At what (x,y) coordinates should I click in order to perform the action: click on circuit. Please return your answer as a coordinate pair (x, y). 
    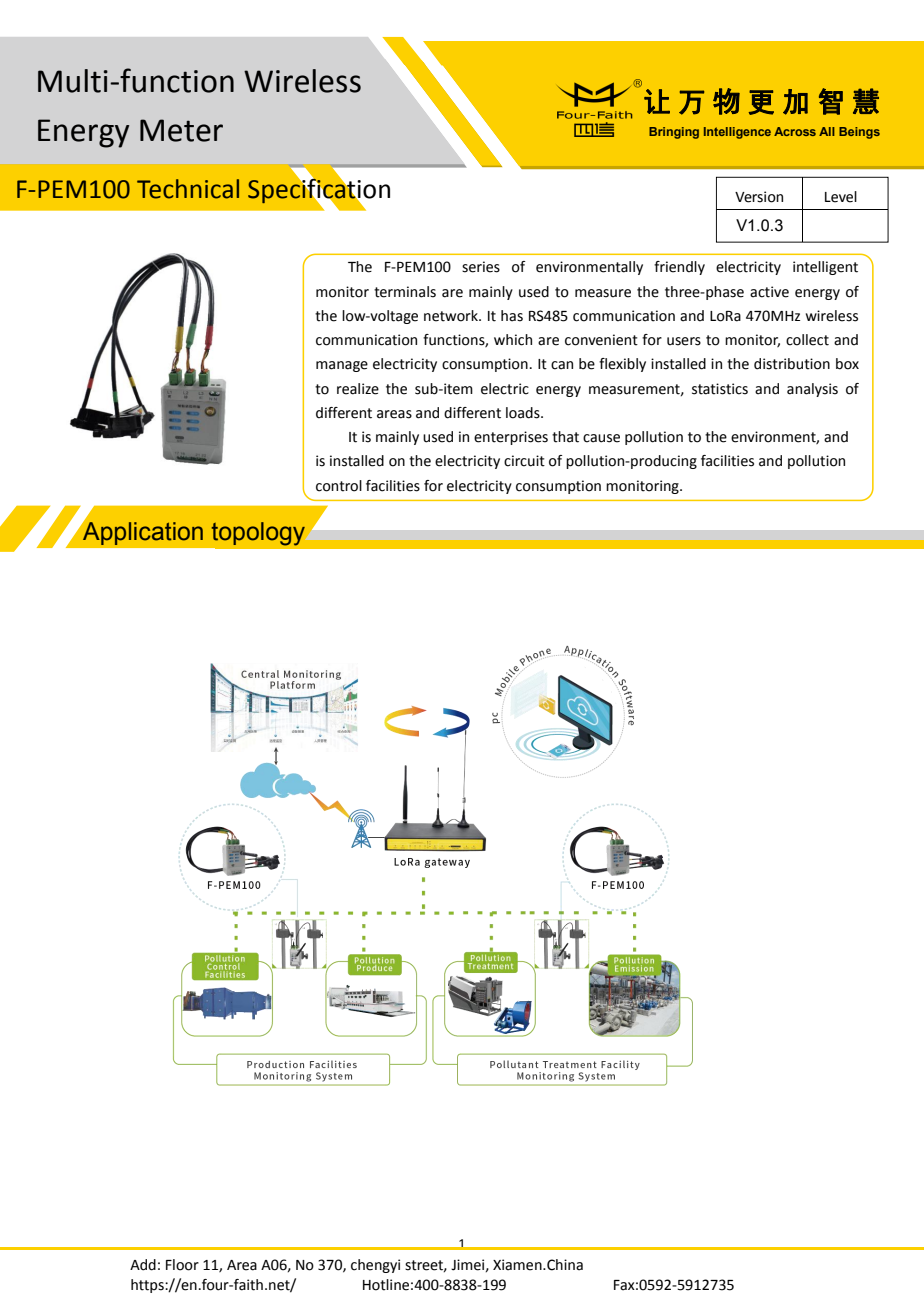
    Looking at the image, I should click on (524, 461).
